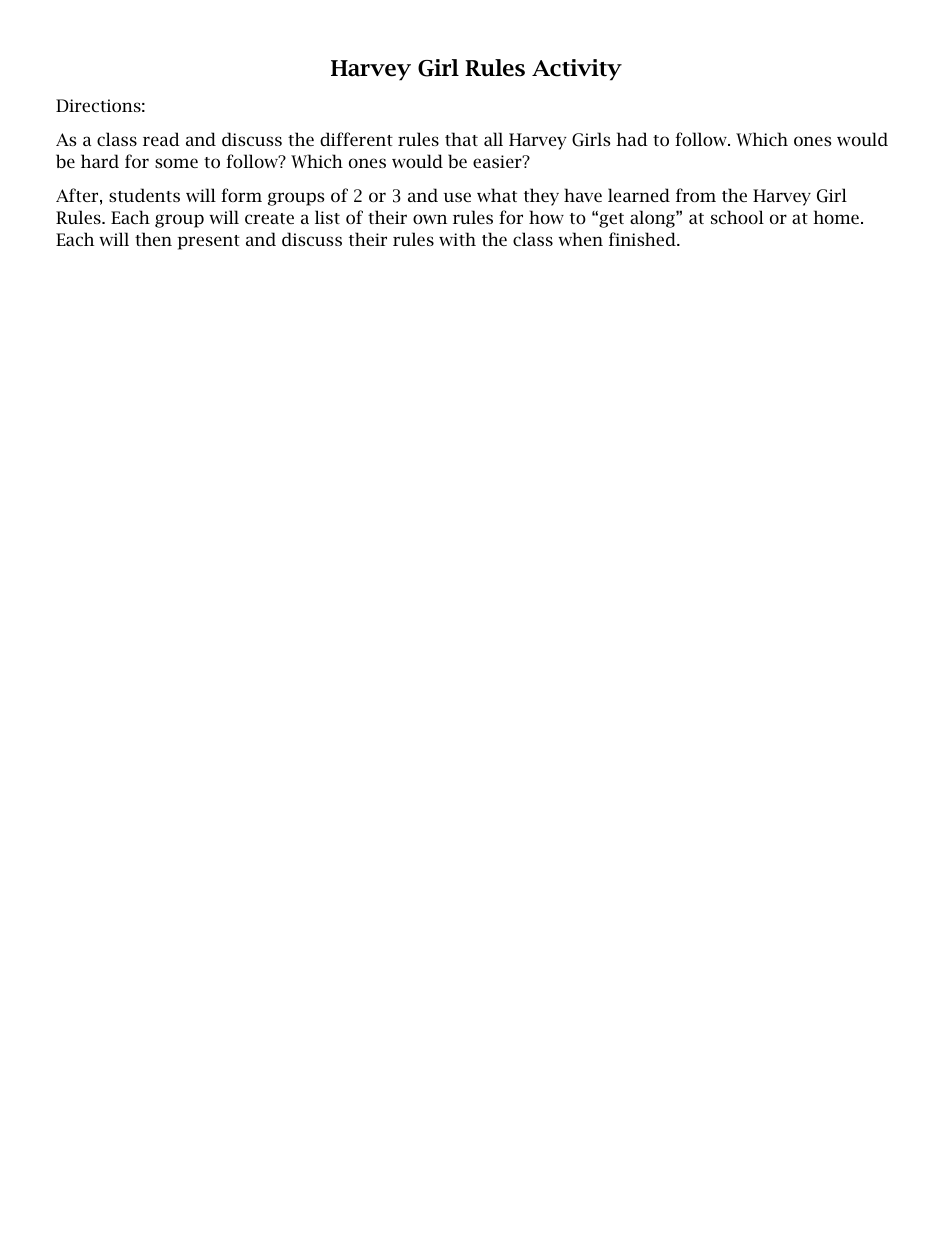 The height and width of the screenshot is (1233, 952). What do you see at coordinates (153, 239) in the screenshot?
I see `then` at bounding box center [153, 239].
